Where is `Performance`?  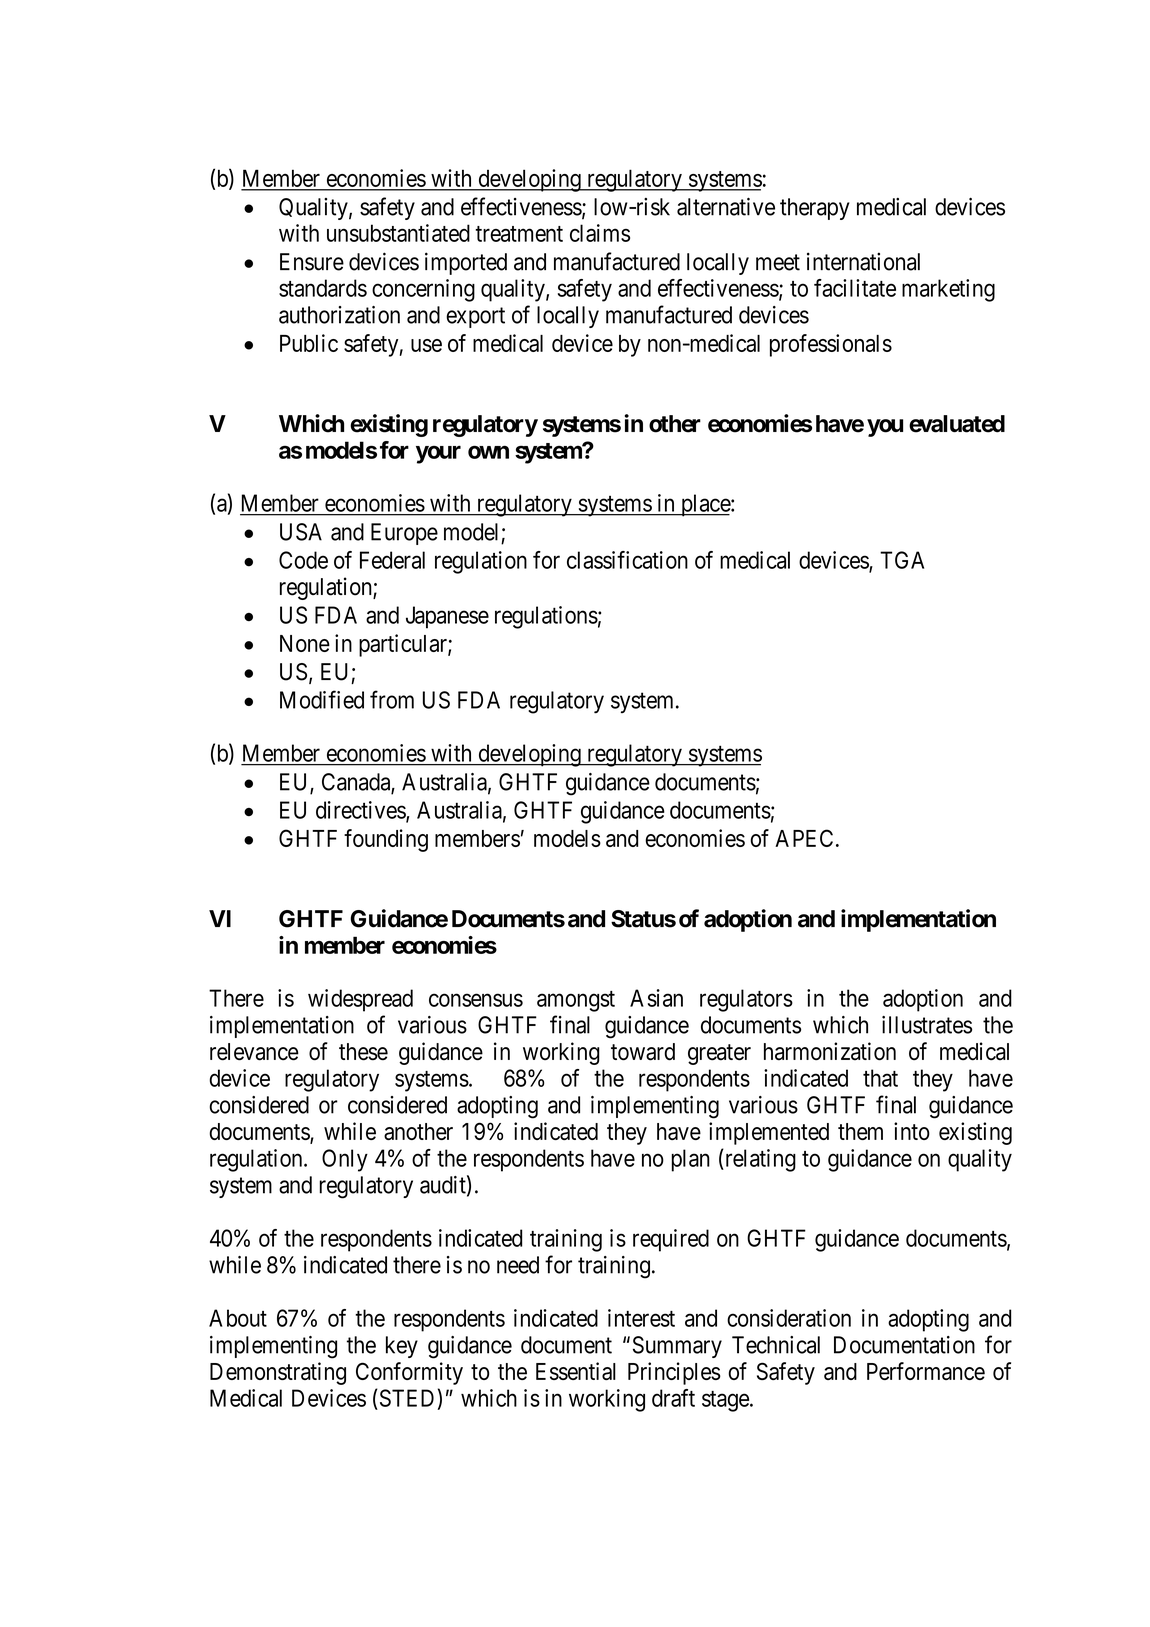 Performance is located at coordinates (926, 1371).
